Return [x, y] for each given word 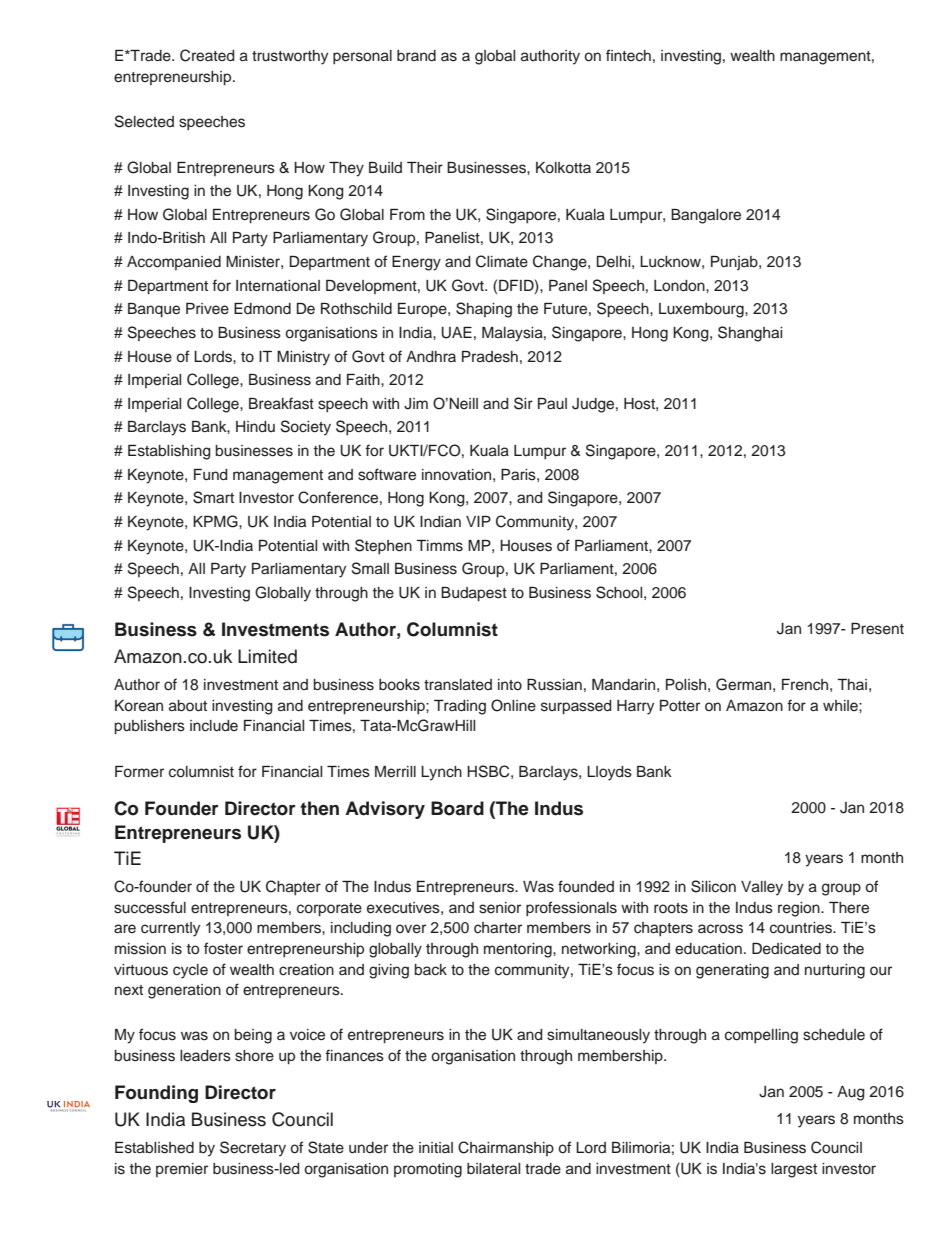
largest [794, 1170]
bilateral [493, 1169]
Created [207, 55]
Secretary [253, 1149]
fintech [628, 55]
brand [416, 55]
